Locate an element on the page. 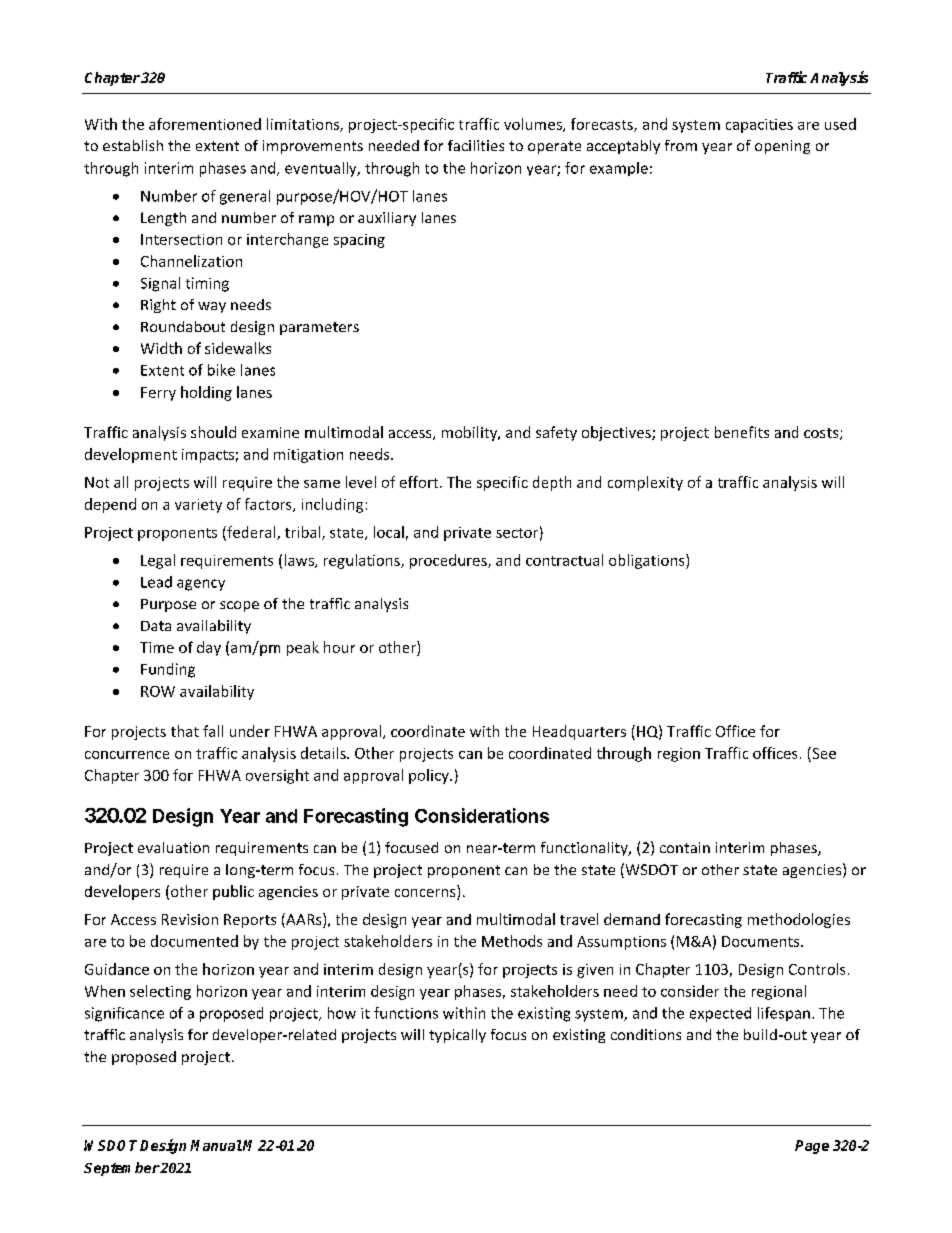  facilities is located at coordinates (476, 145).
